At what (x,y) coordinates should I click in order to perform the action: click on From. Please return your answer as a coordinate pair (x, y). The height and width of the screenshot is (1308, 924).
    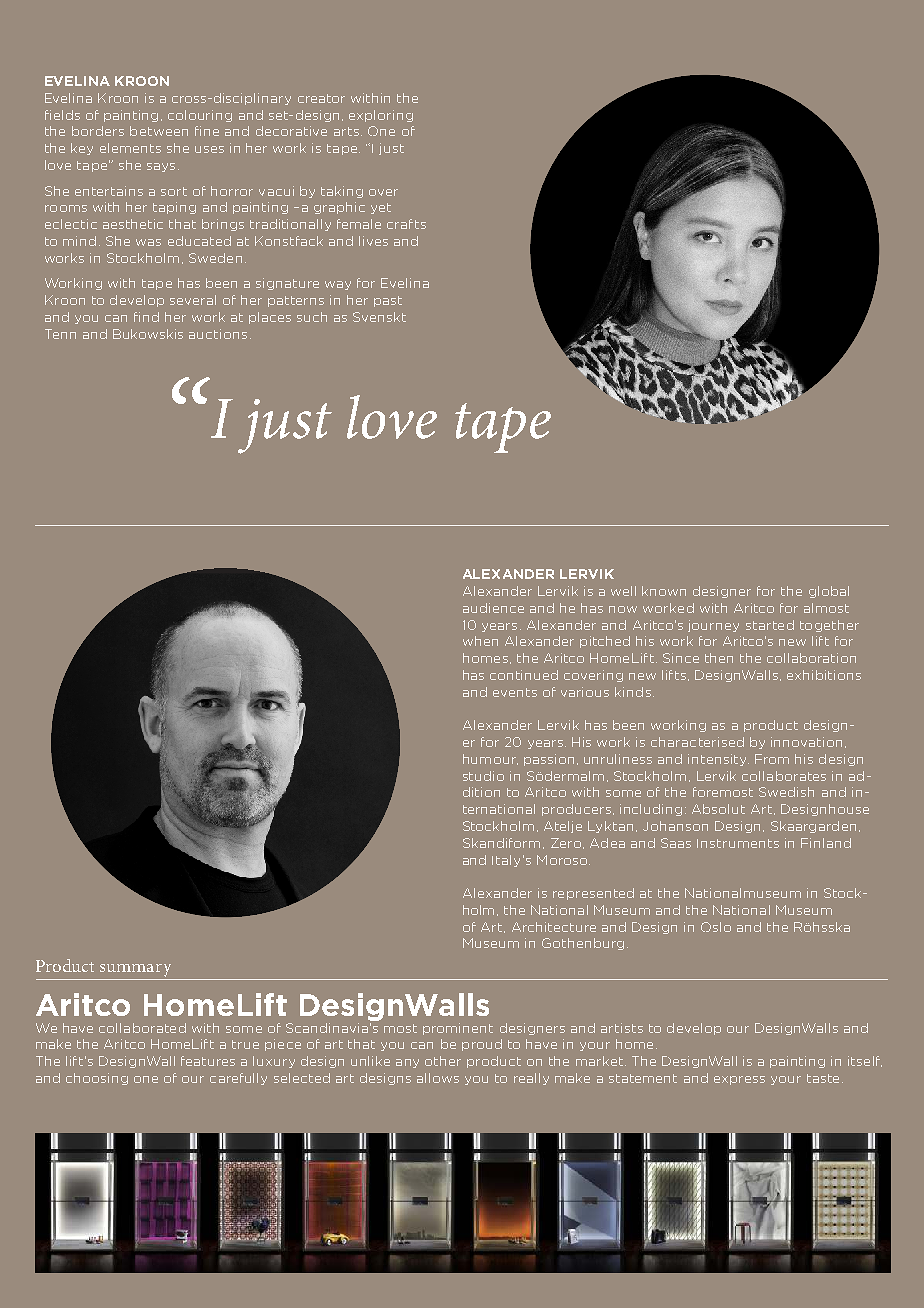
    Looking at the image, I should click on (772, 759).
